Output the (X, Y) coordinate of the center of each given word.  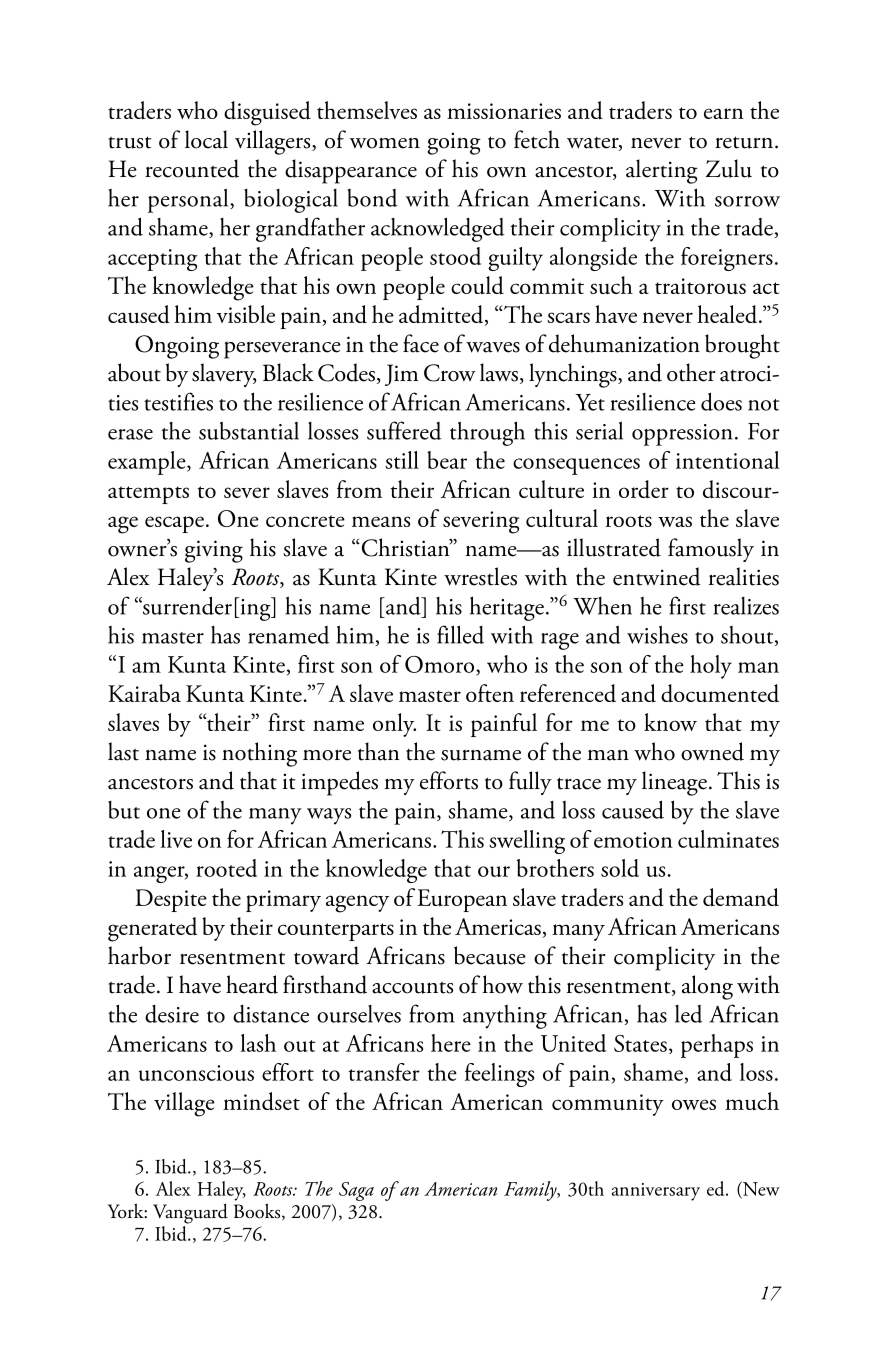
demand (741, 897)
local (206, 139)
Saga (356, 1191)
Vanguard (190, 1213)
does (721, 401)
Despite (171, 900)
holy (711, 667)
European (462, 900)
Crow (450, 373)
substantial (249, 430)
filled (460, 634)
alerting (662, 171)
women (385, 143)
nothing (259, 754)
